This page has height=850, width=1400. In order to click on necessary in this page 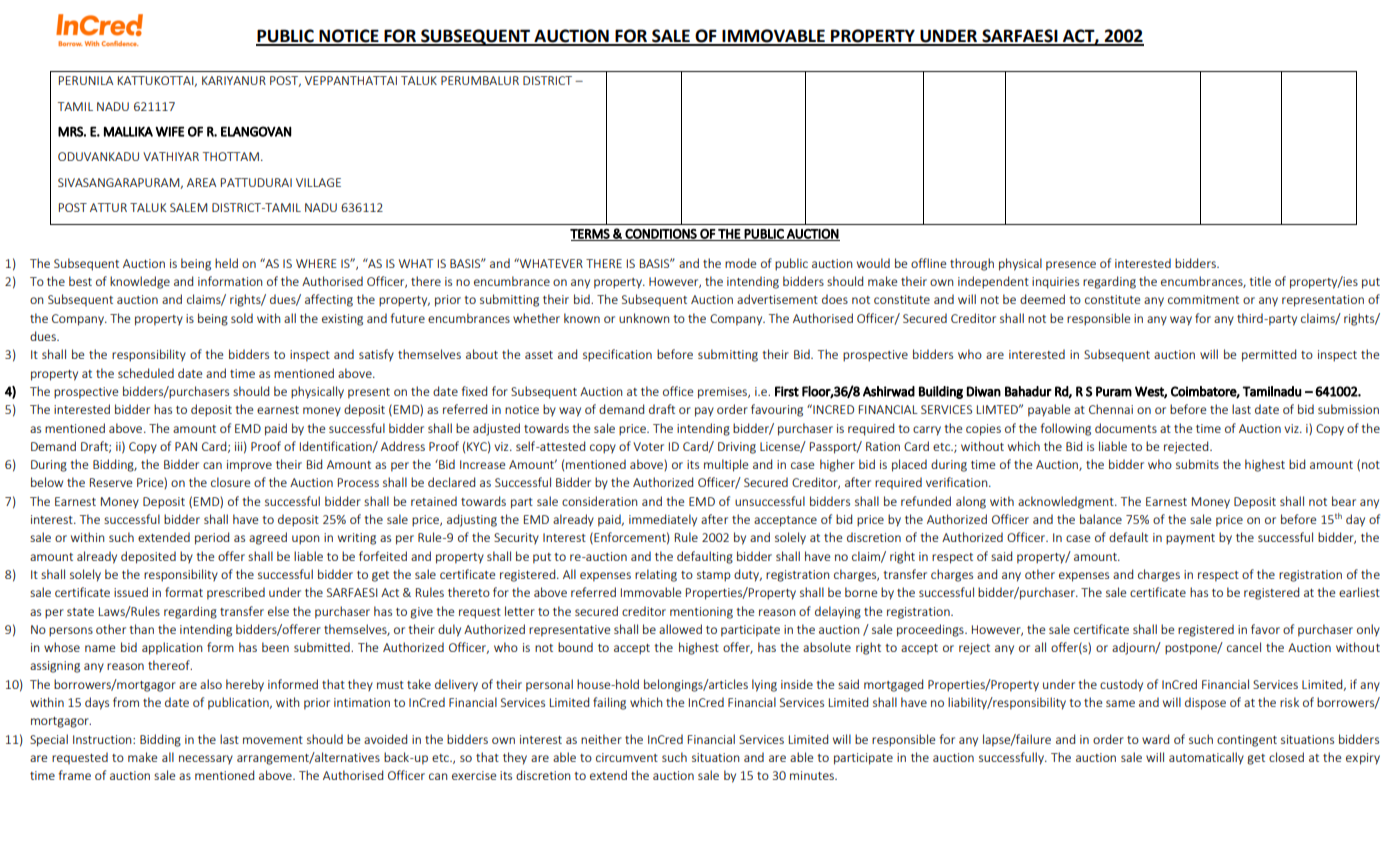, I will do `click(206, 760)`.
